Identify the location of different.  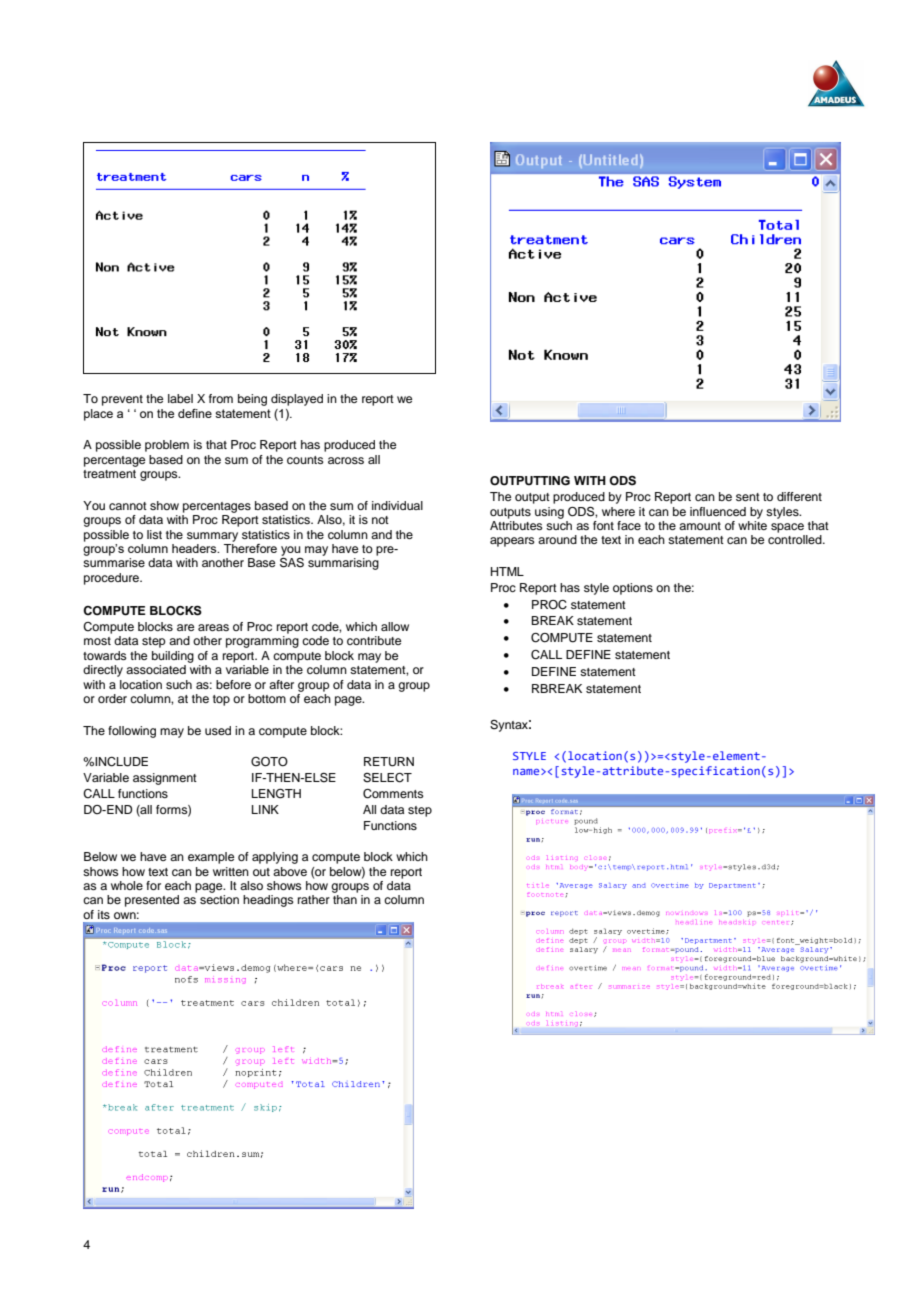
(799, 496).
